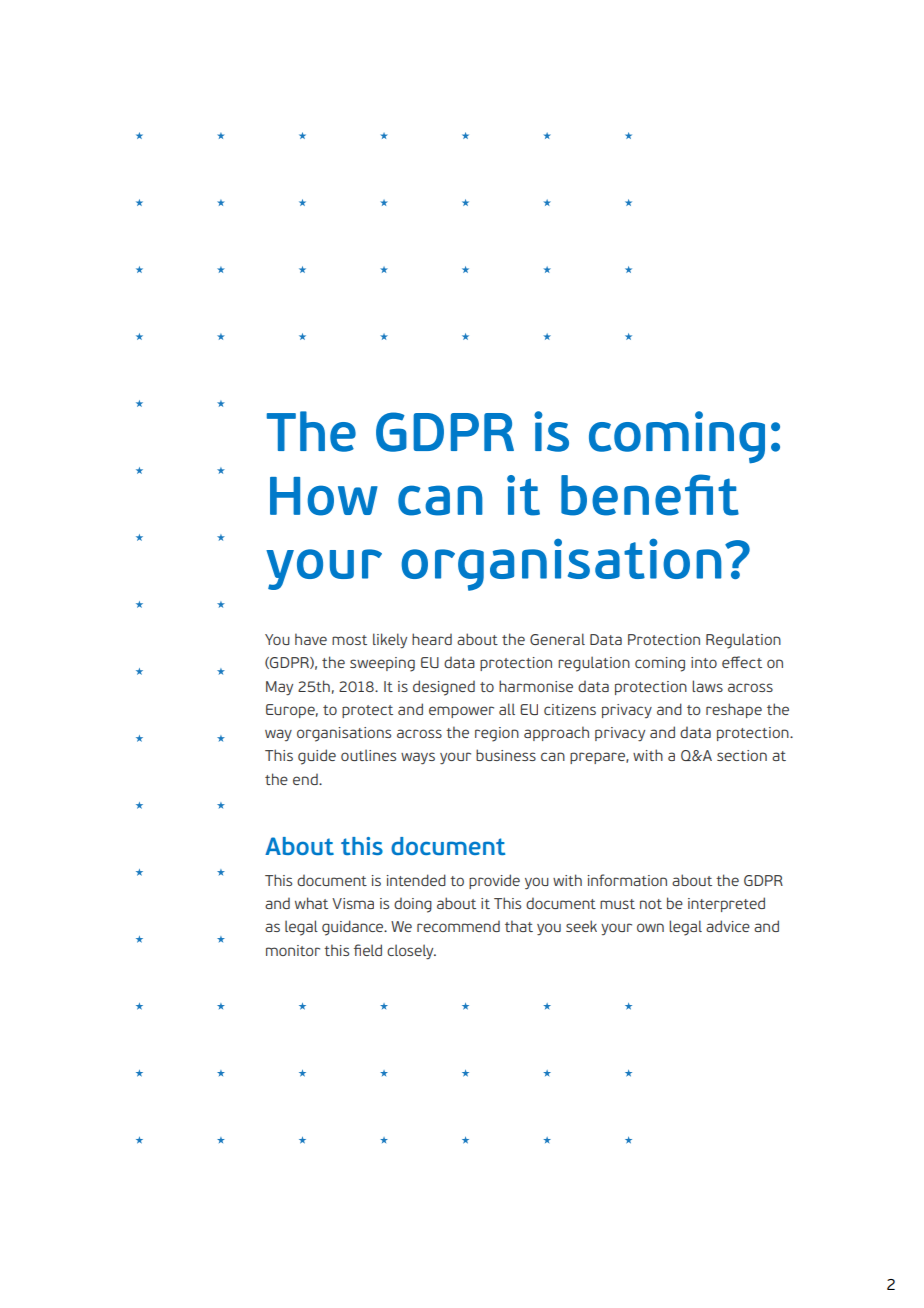 The height and width of the page is (1308, 924). Describe the element at coordinates (497, 734) in the page. I see `region` at that location.
